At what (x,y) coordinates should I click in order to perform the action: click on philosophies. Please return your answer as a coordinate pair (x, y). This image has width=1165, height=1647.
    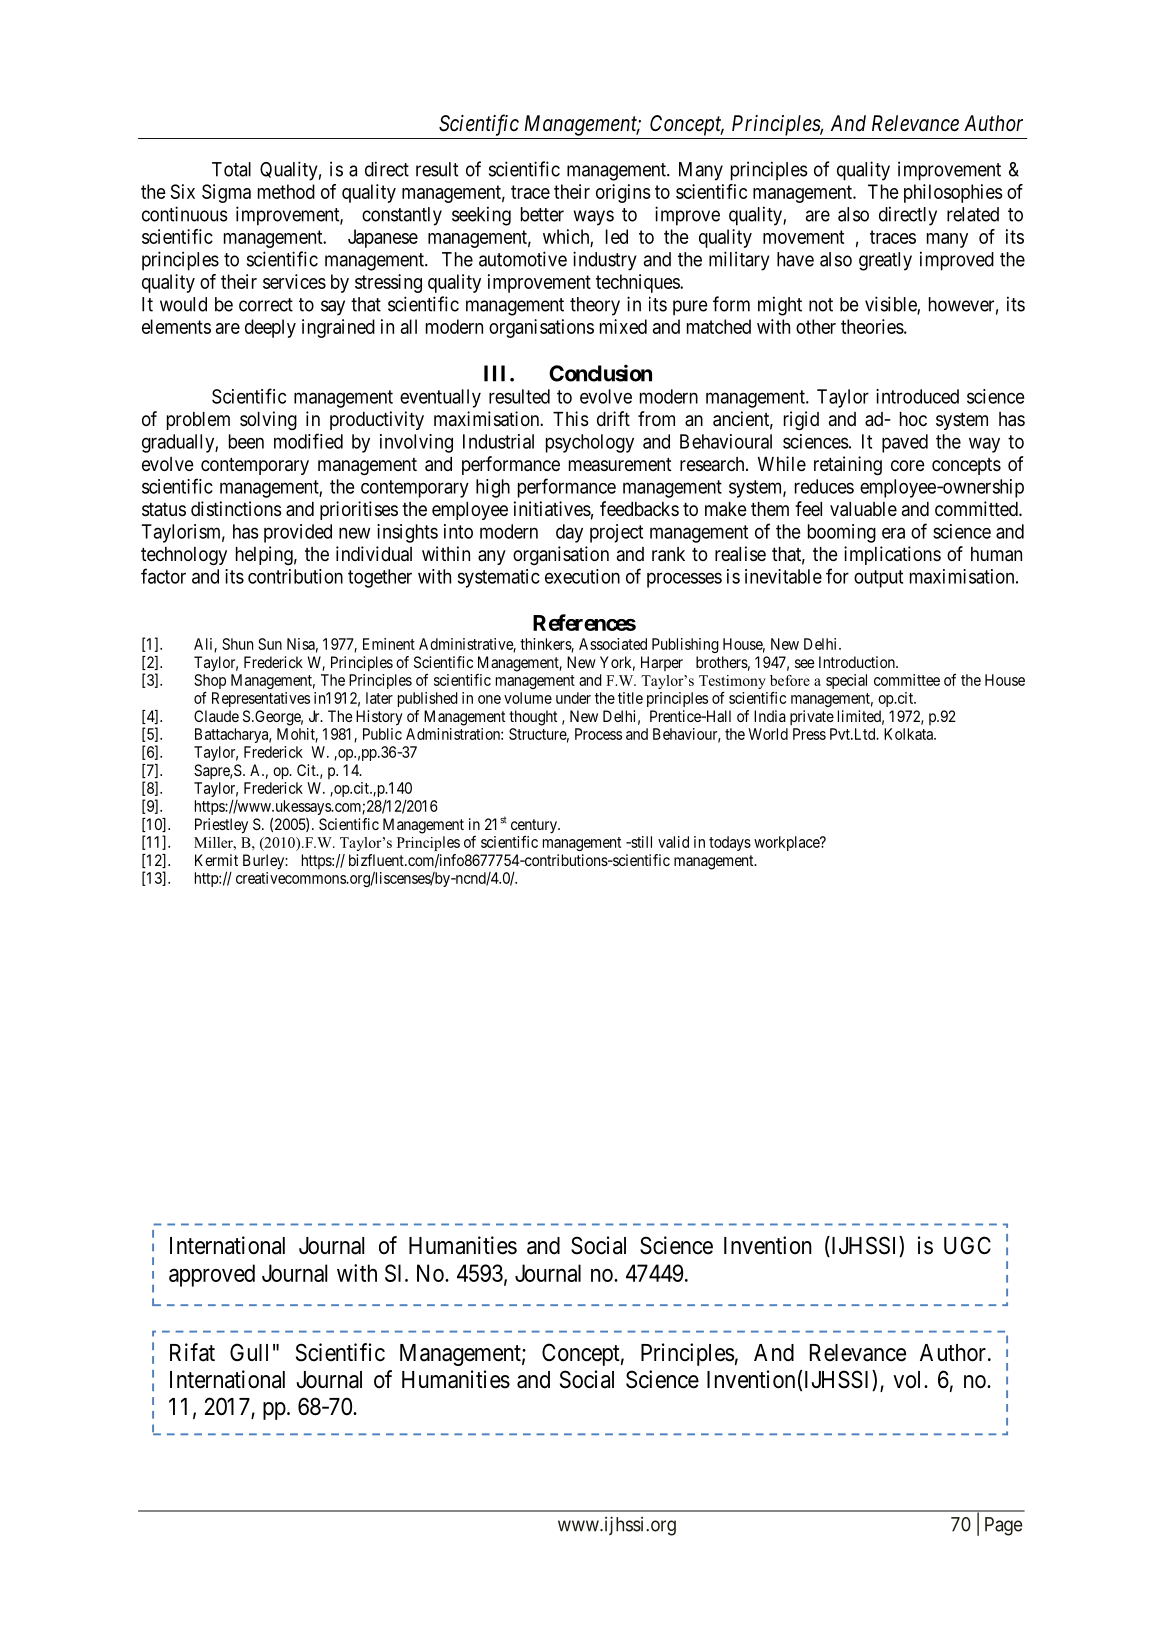
    Looking at the image, I should click on (953, 193).
